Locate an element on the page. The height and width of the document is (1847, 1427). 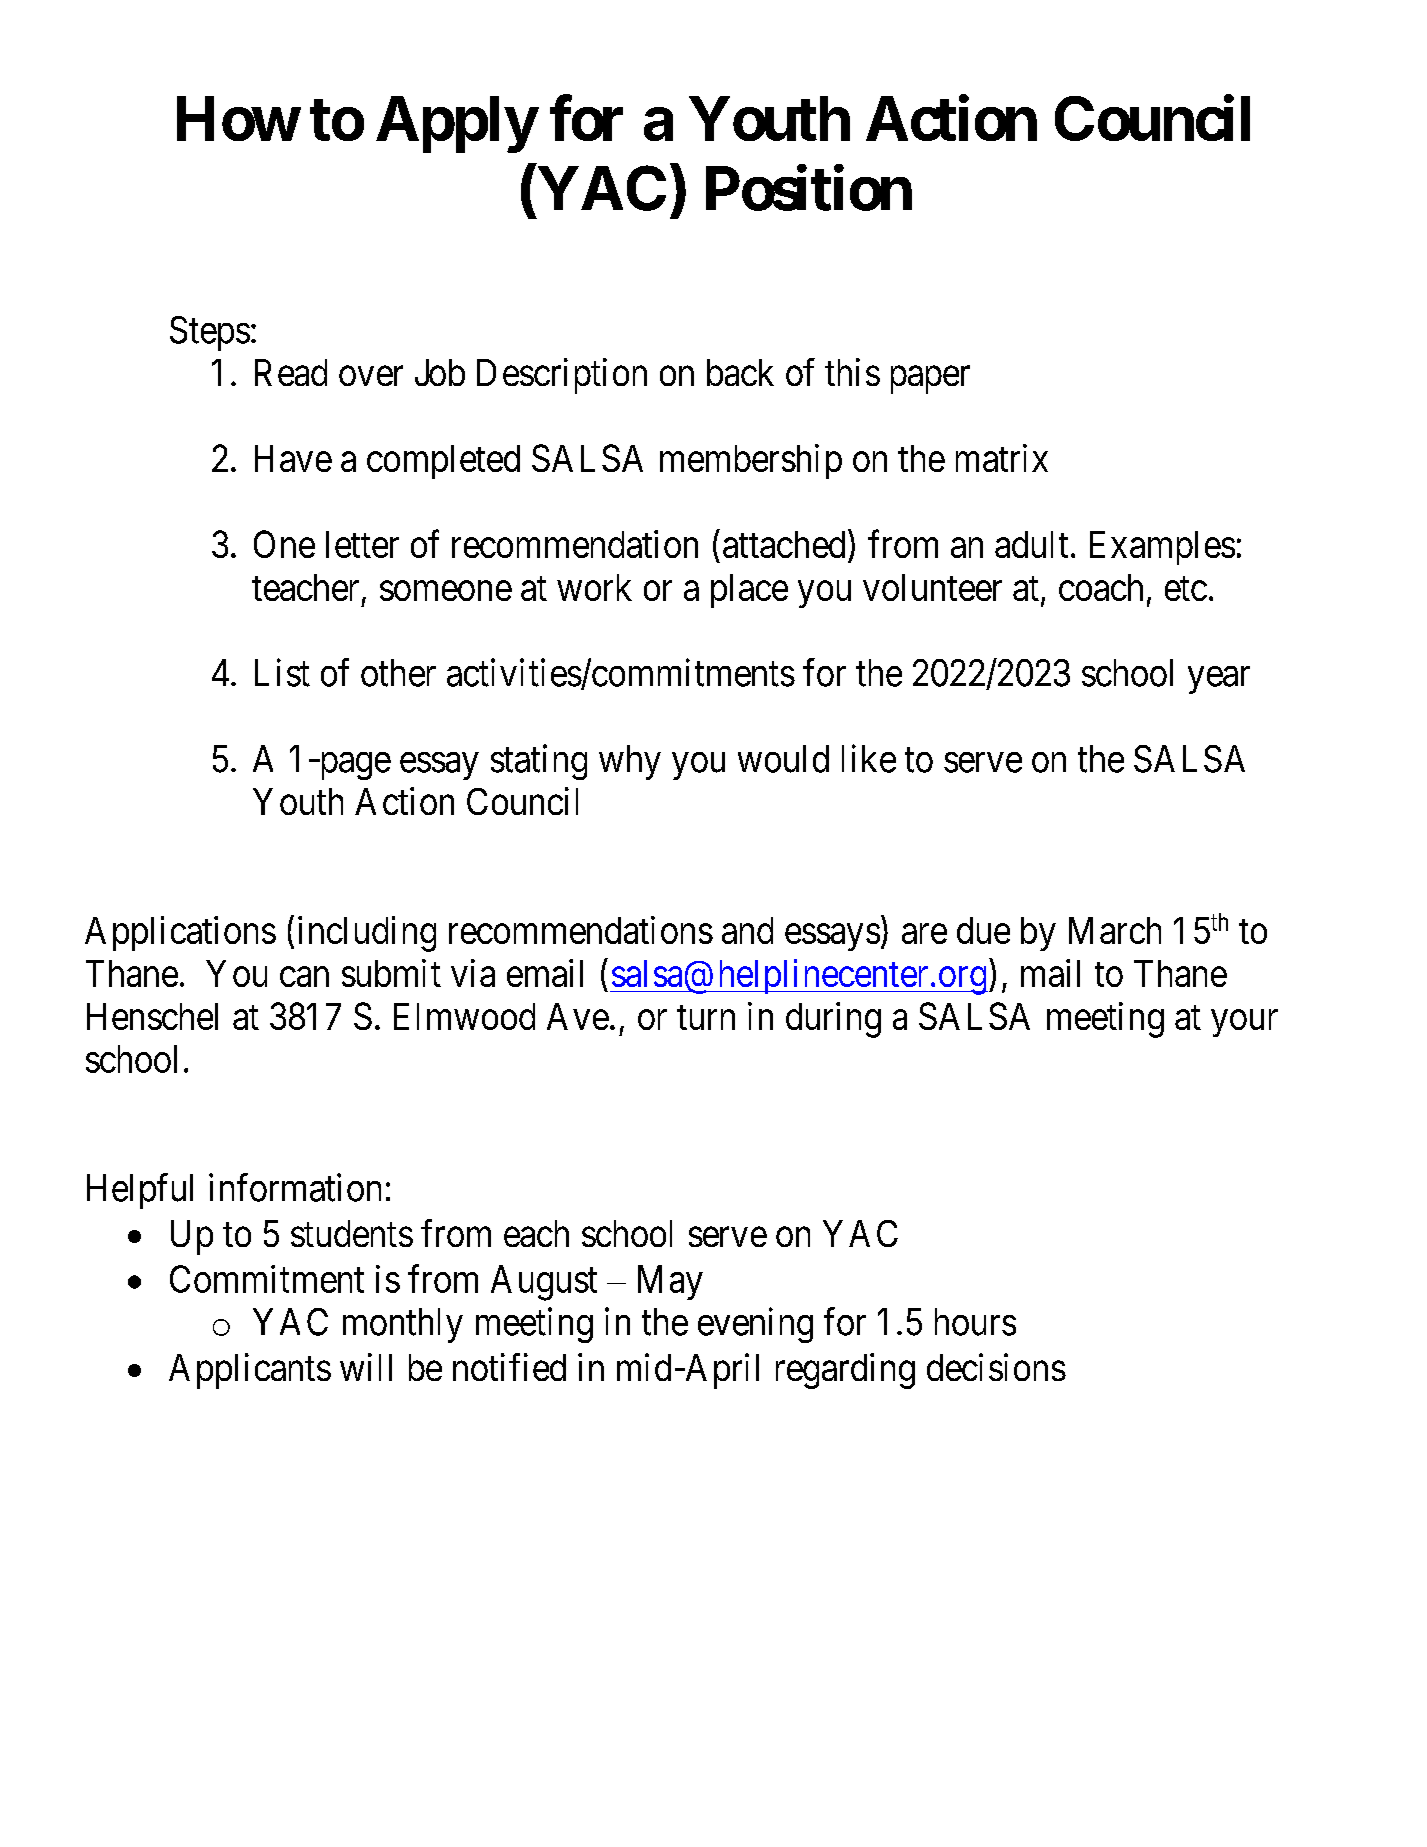
evening is located at coordinates (755, 1325).
